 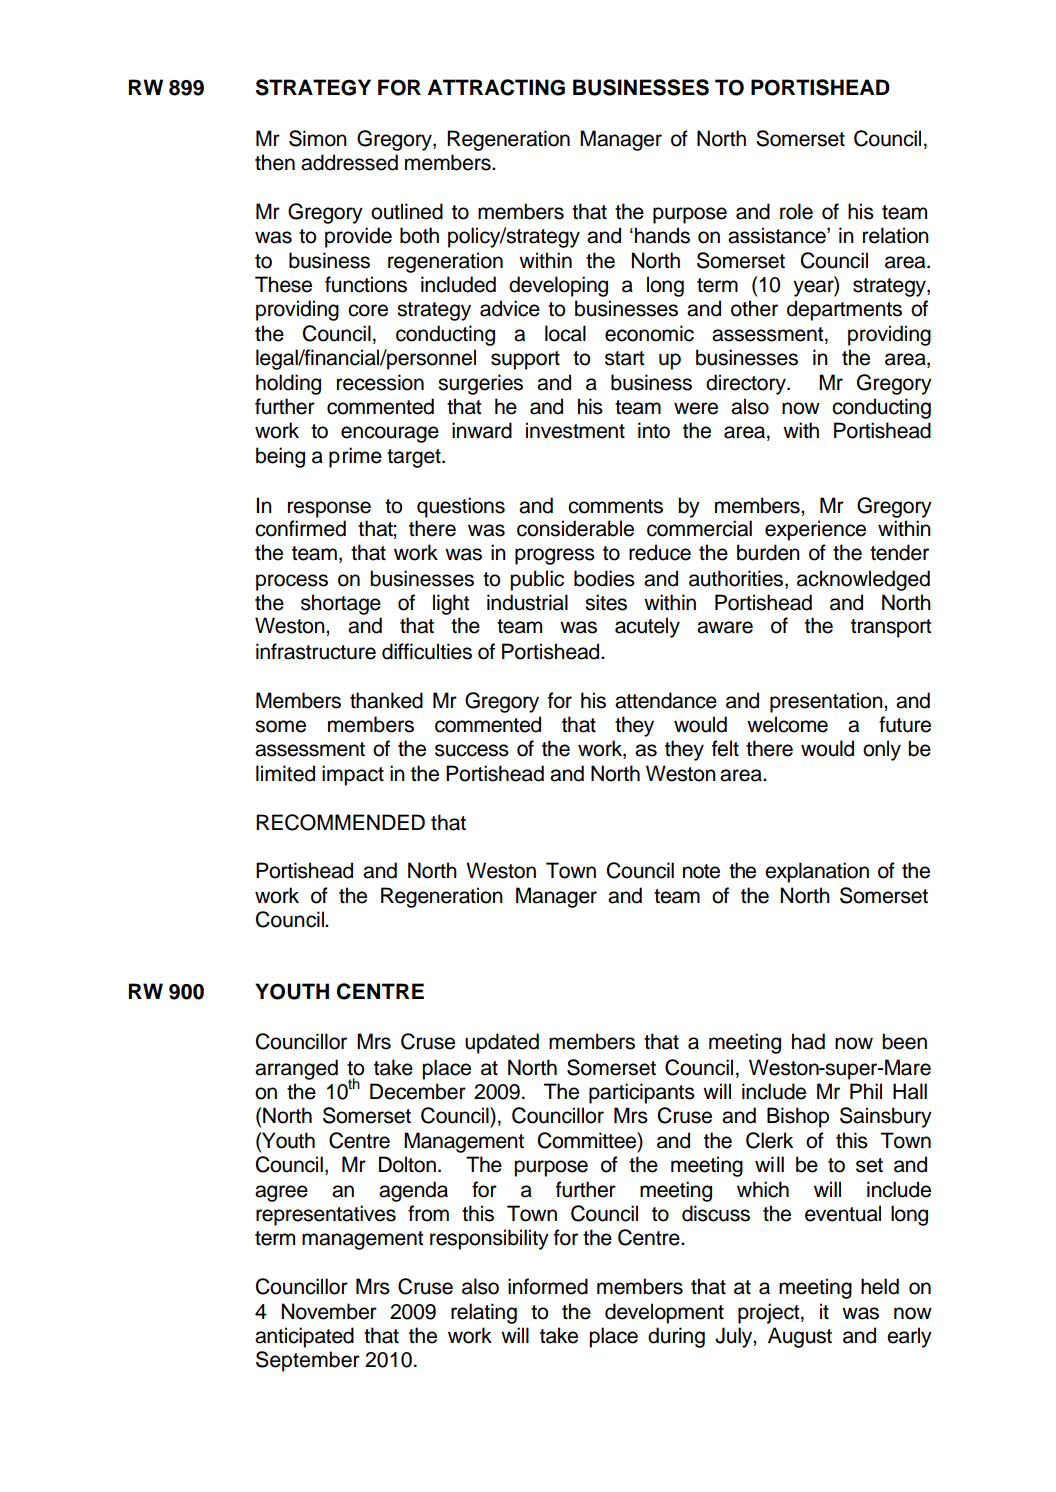 I want to click on thanked, so click(x=386, y=700).
